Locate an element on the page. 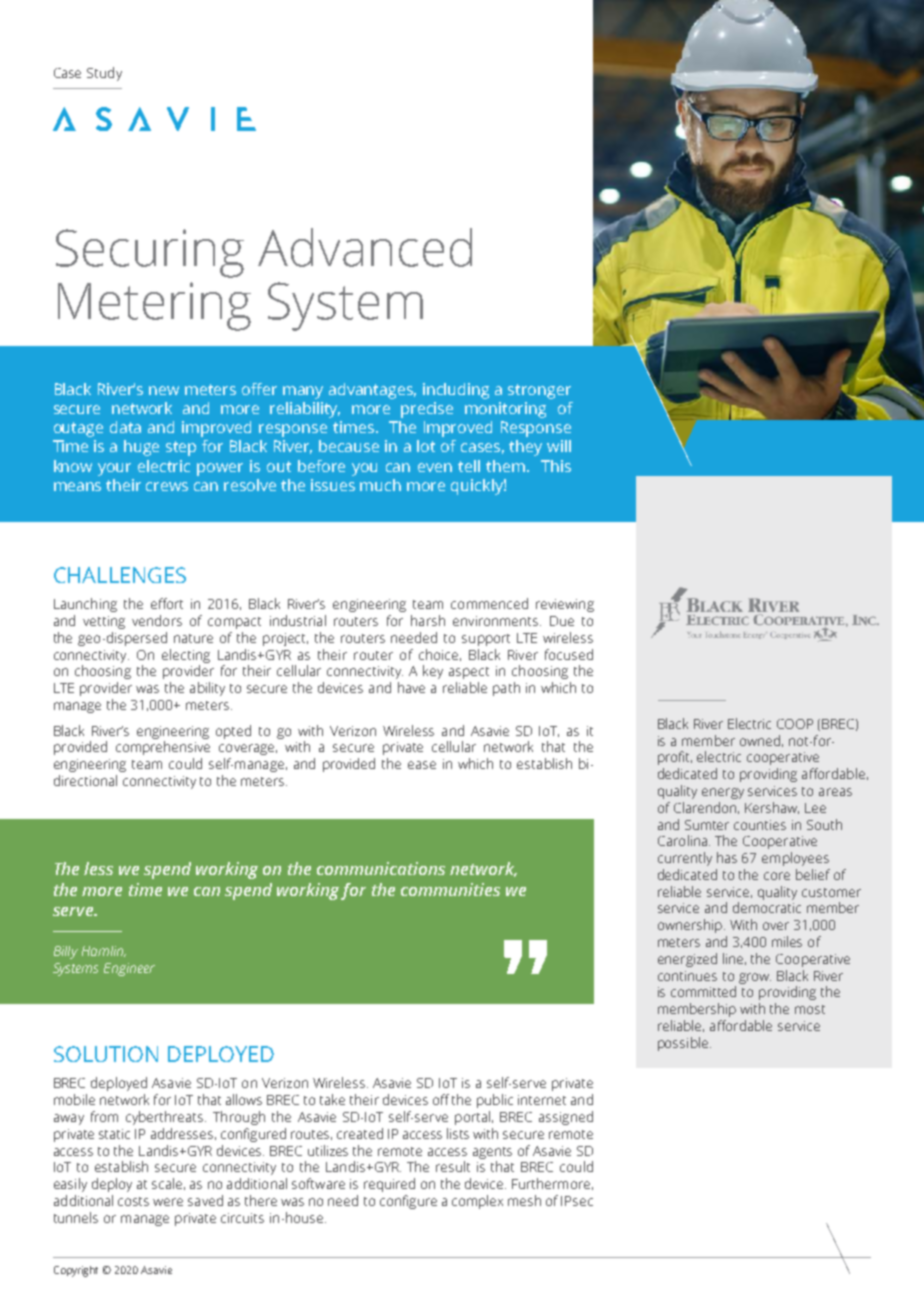 This image has width=924, height=1308. commenced is located at coordinates (489, 603).
